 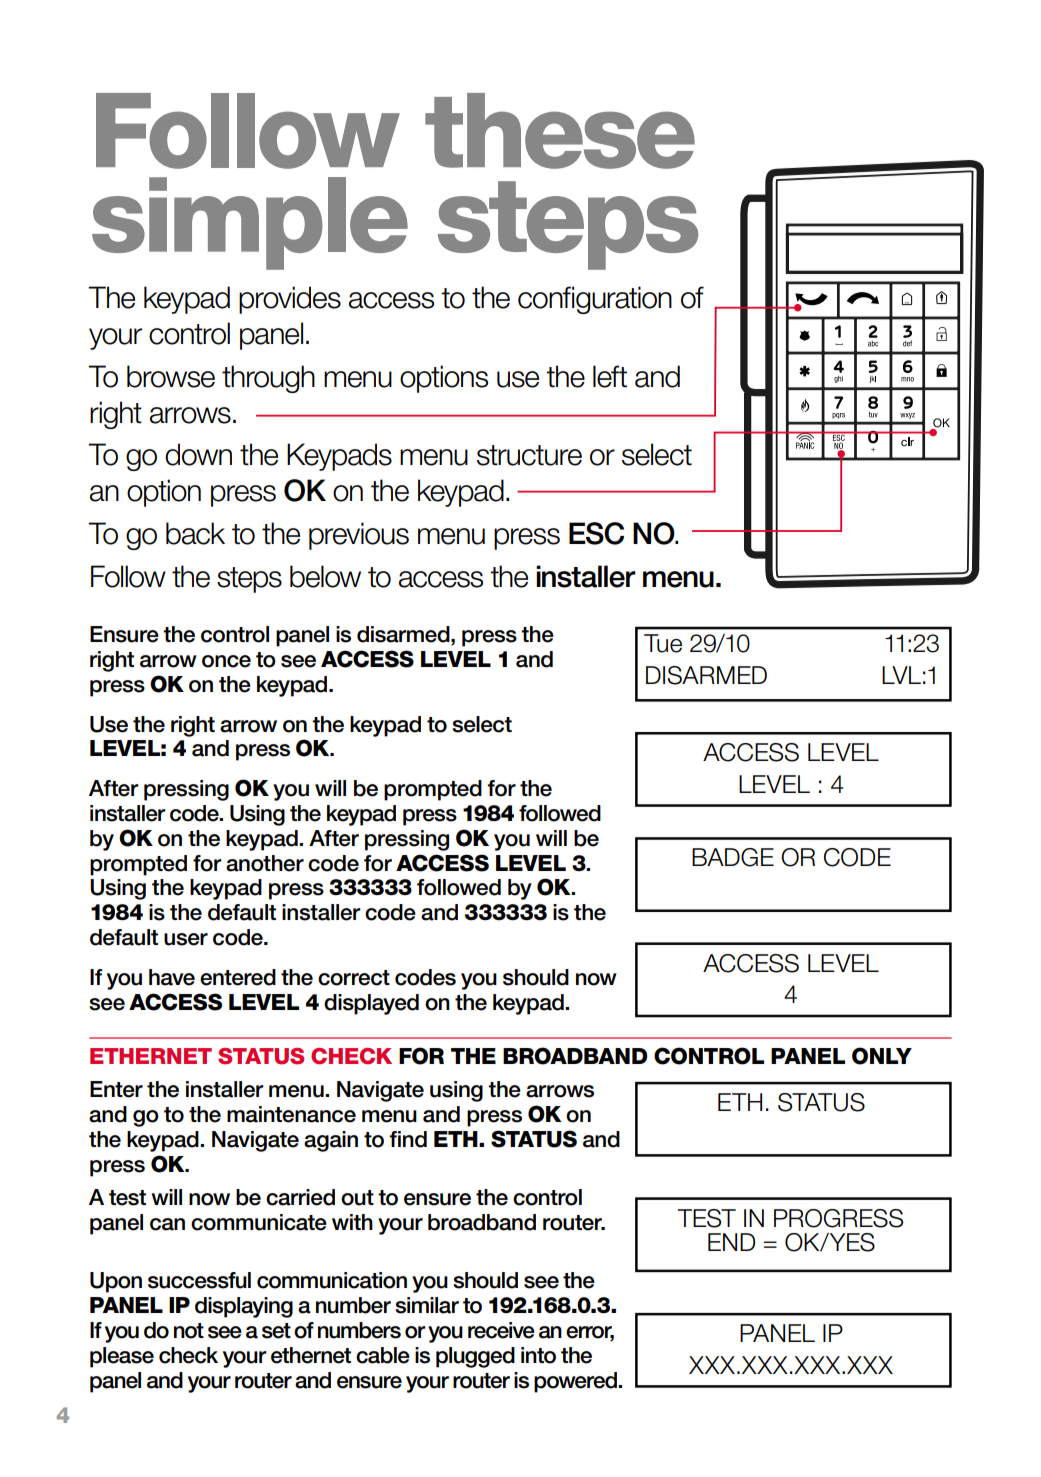 I want to click on BADGE, so click(x=733, y=857).
